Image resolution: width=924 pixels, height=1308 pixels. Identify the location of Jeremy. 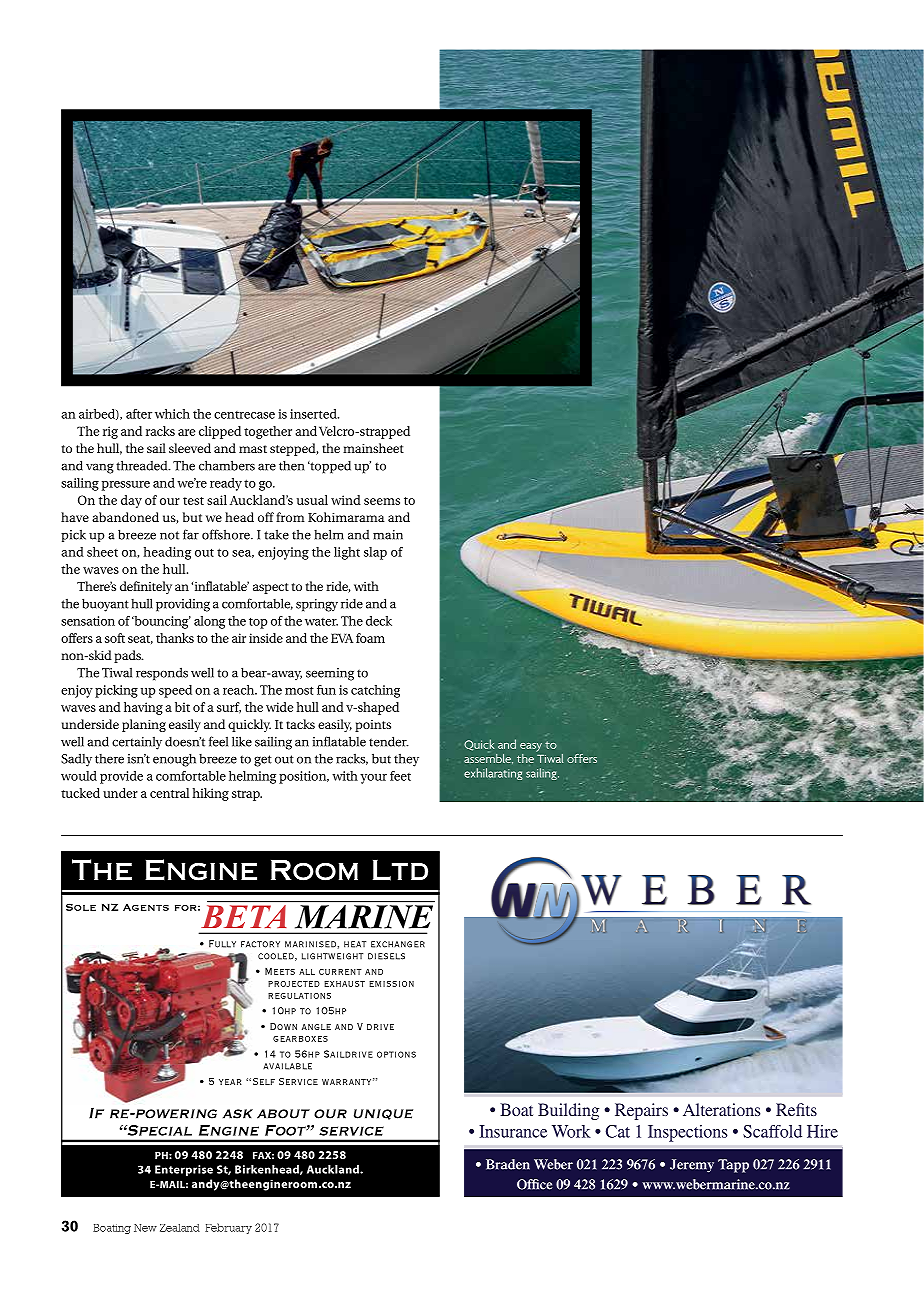
(692, 1166).
